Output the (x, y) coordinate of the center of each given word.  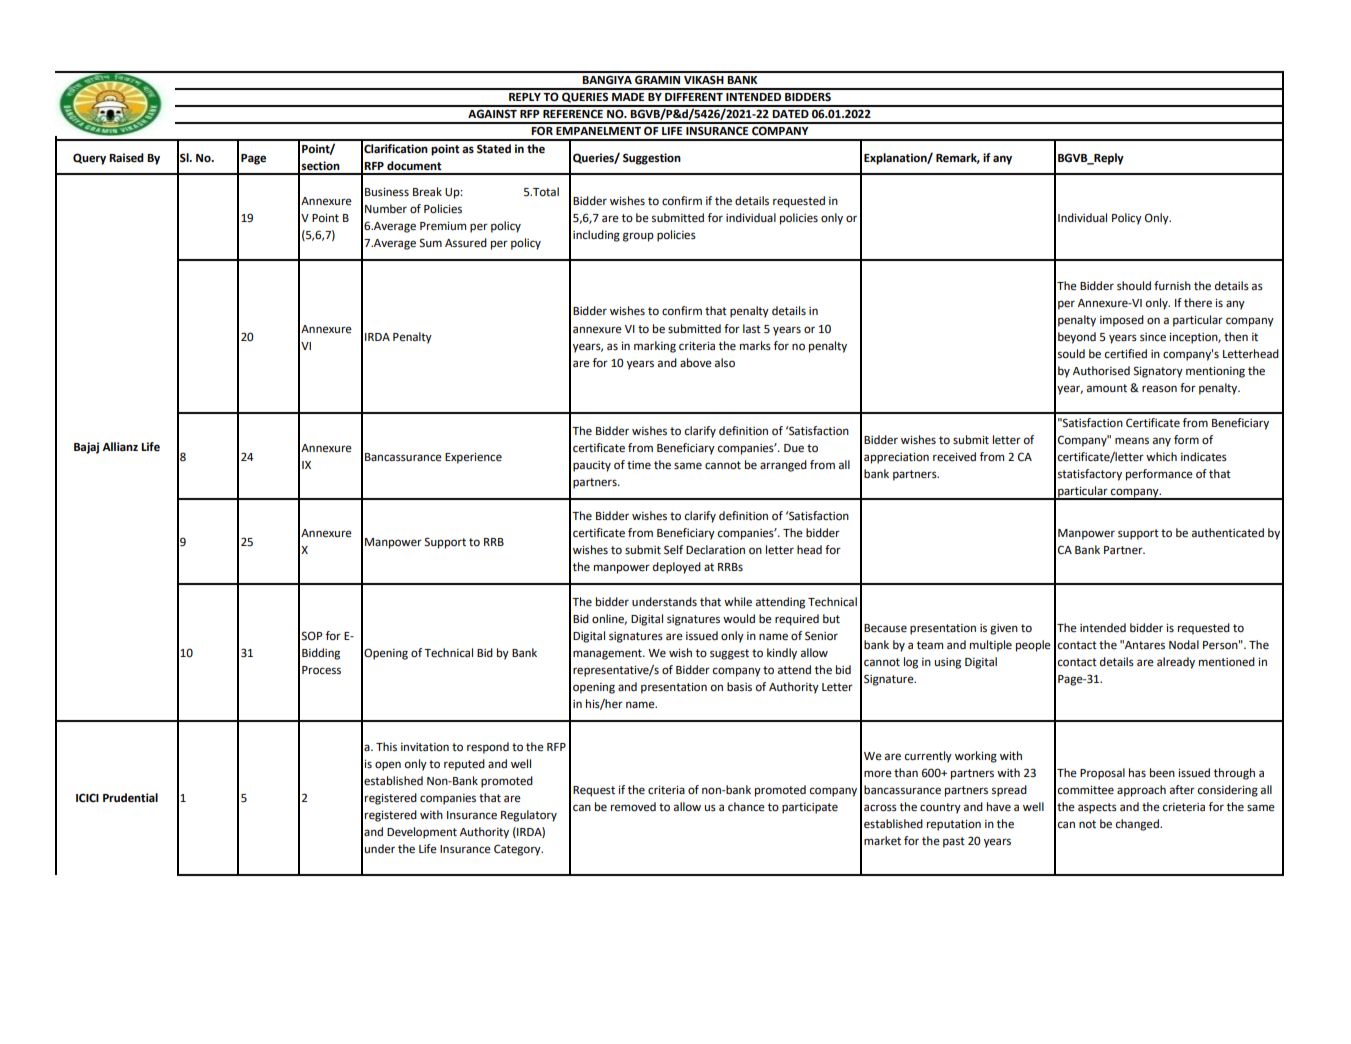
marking (655, 347)
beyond (1077, 338)
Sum (431, 242)
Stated (494, 149)
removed (633, 807)
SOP (312, 636)
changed (1138, 825)
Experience (473, 458)
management (608, 654)
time (639, 465)
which (1161, 456)
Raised (126, 158)
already (1176, 663)
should (1134, 286)
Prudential (130, 798)
